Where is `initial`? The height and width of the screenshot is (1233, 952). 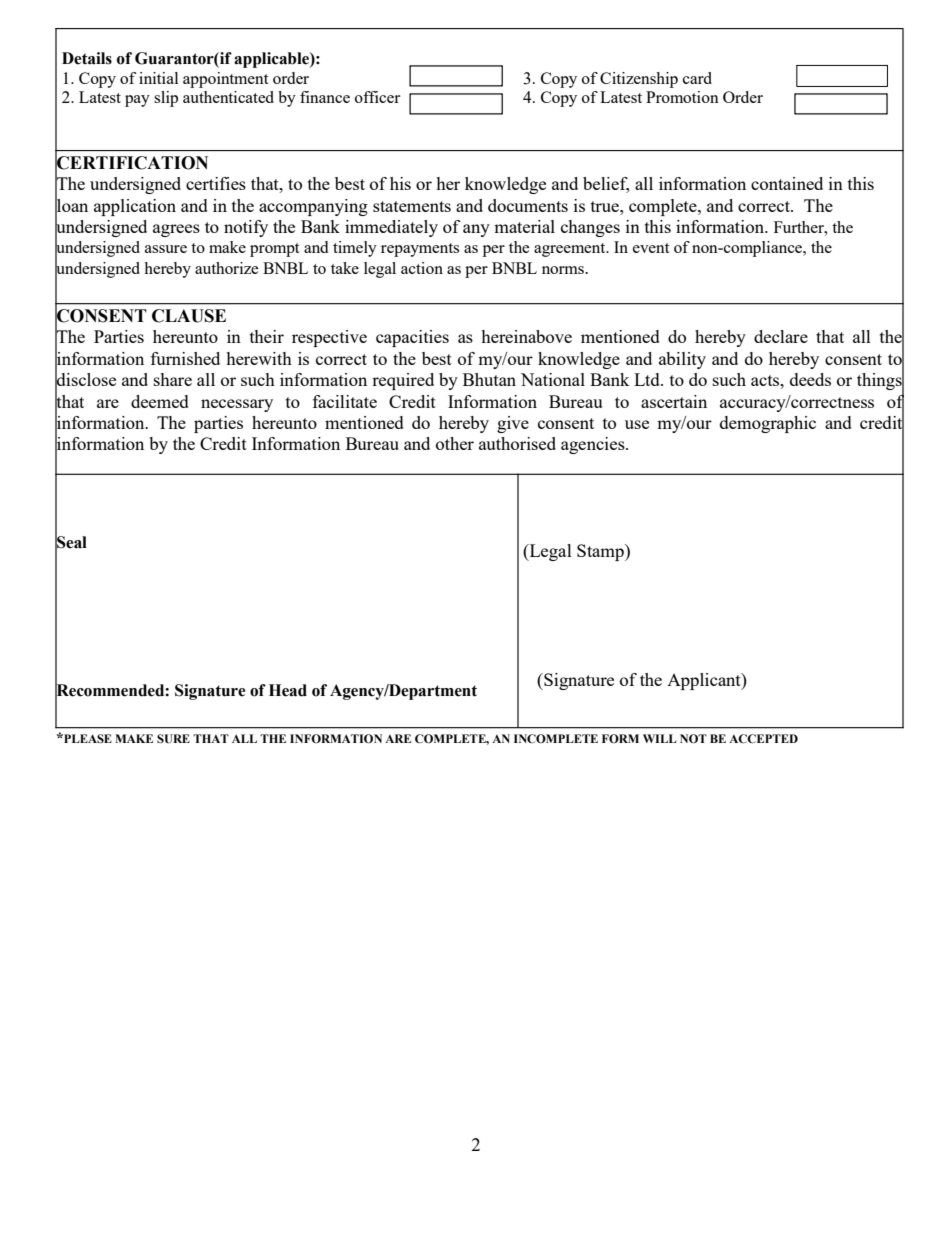 initial is located at coordinates (158, 78).
